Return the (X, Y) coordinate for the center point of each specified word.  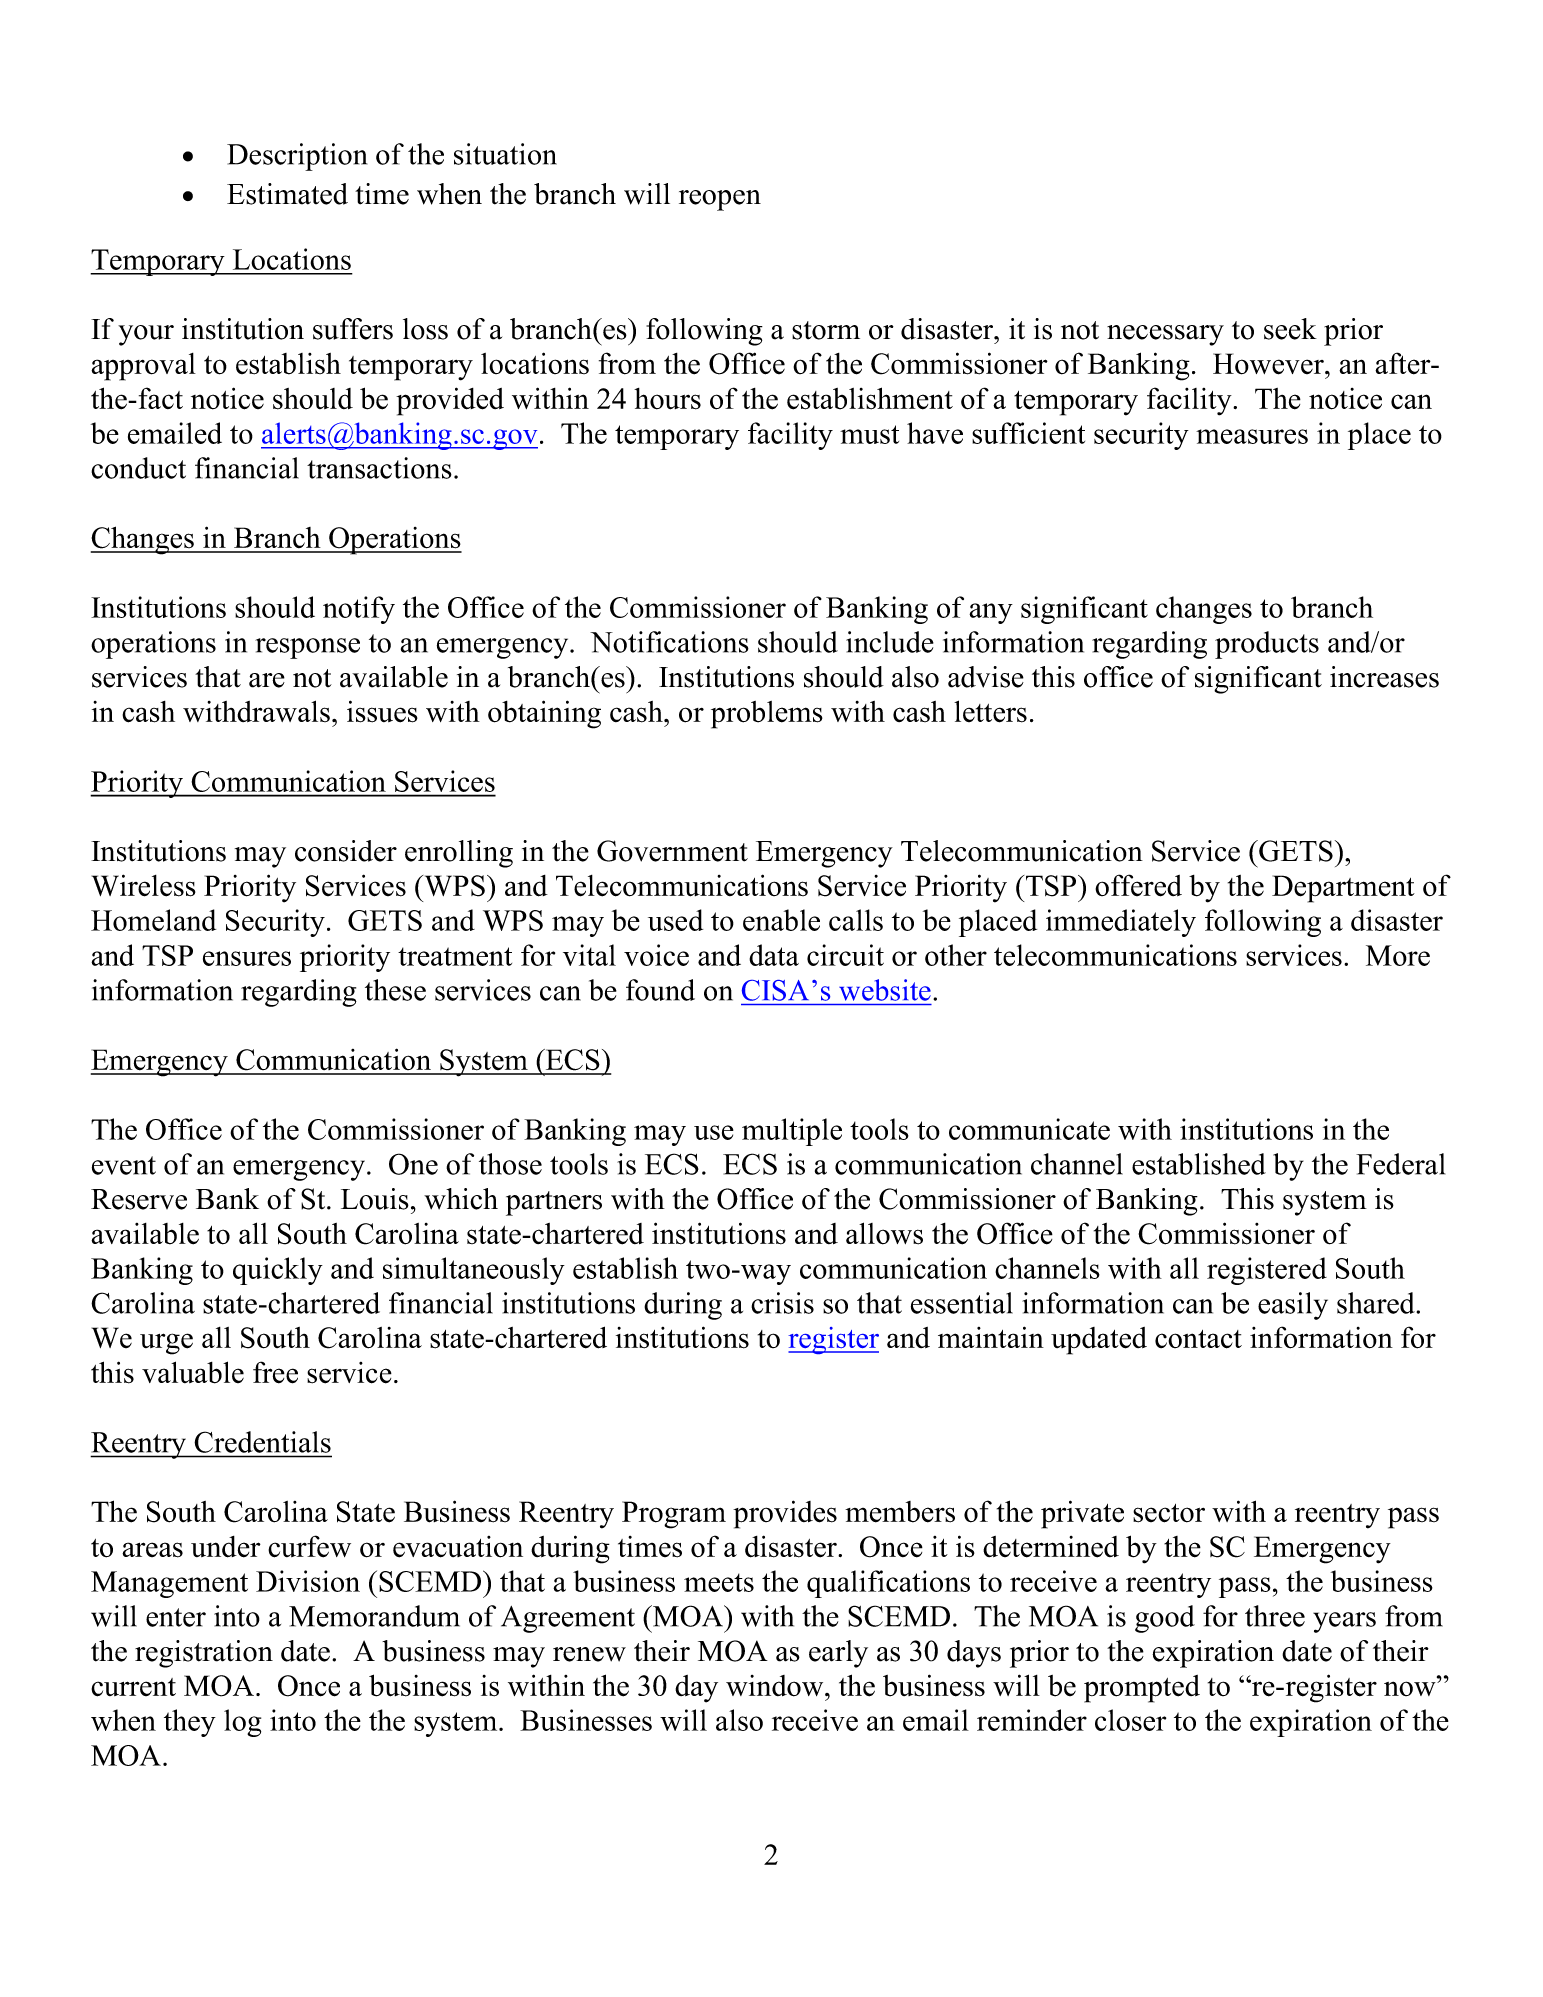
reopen (720, 200)
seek (1290, 329)
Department (1343, 889)
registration (204, 1654)
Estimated (287, 194)
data (774, 955)
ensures (247, 958)
